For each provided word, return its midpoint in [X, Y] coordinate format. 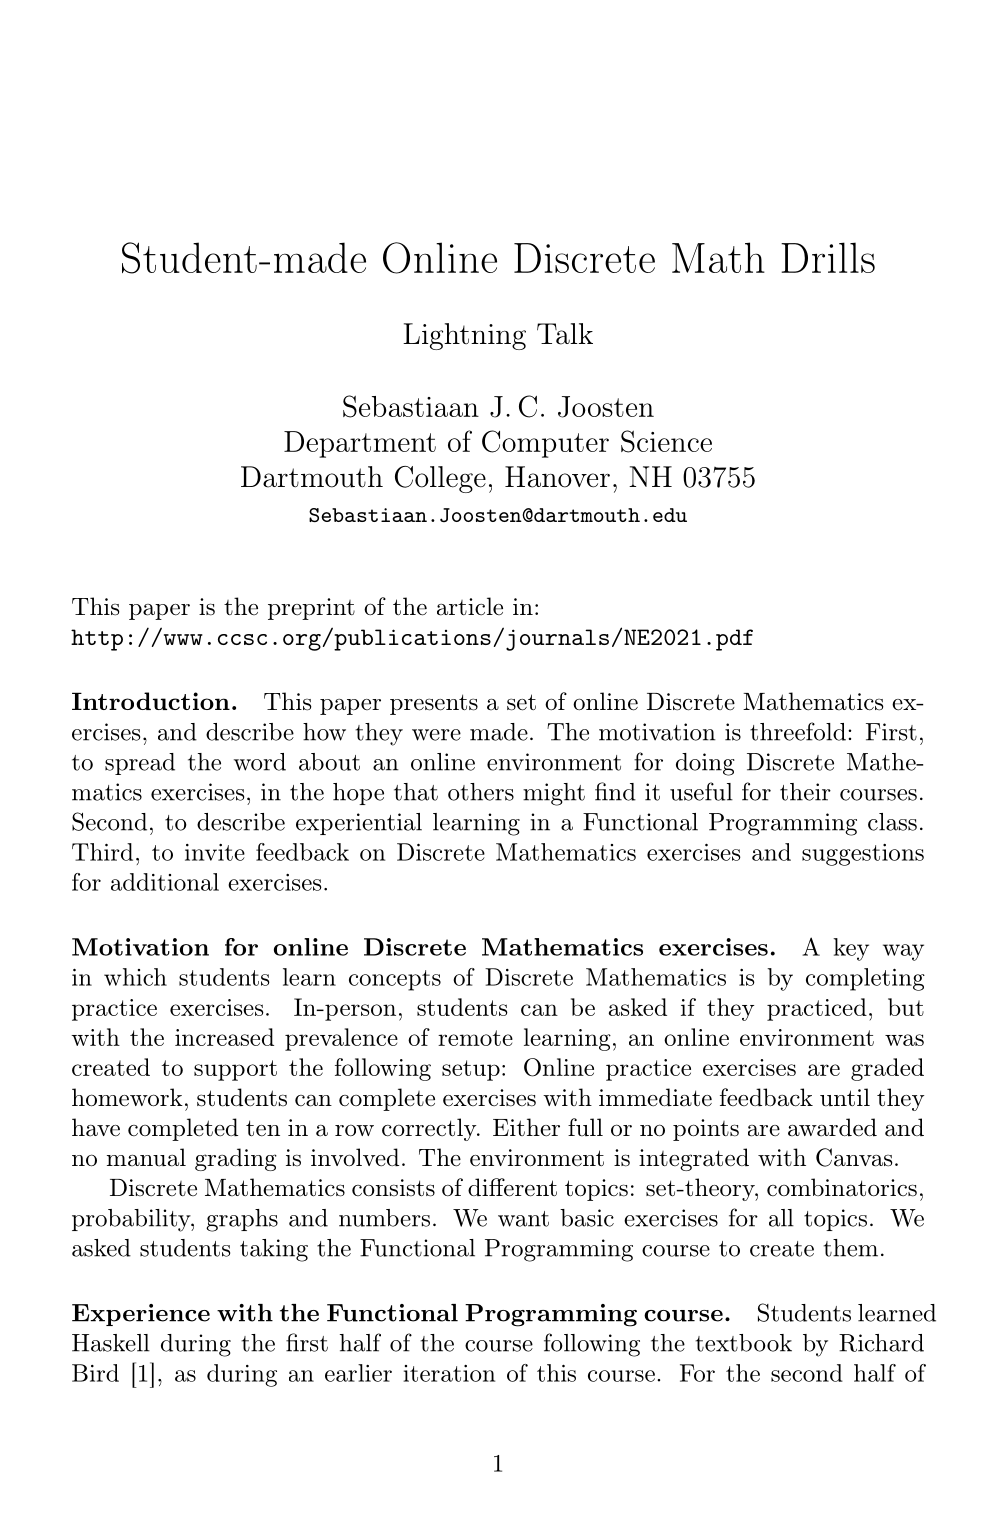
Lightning [464, 336]
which [135, 977]
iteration [449, 1373]
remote [475, 1038]
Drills [828, 257]
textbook [743, 1343]
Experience [141, 1315]
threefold [798, 731]
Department [360, 444]
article [470, 606]
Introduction [151, 701]
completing [865, 979]
